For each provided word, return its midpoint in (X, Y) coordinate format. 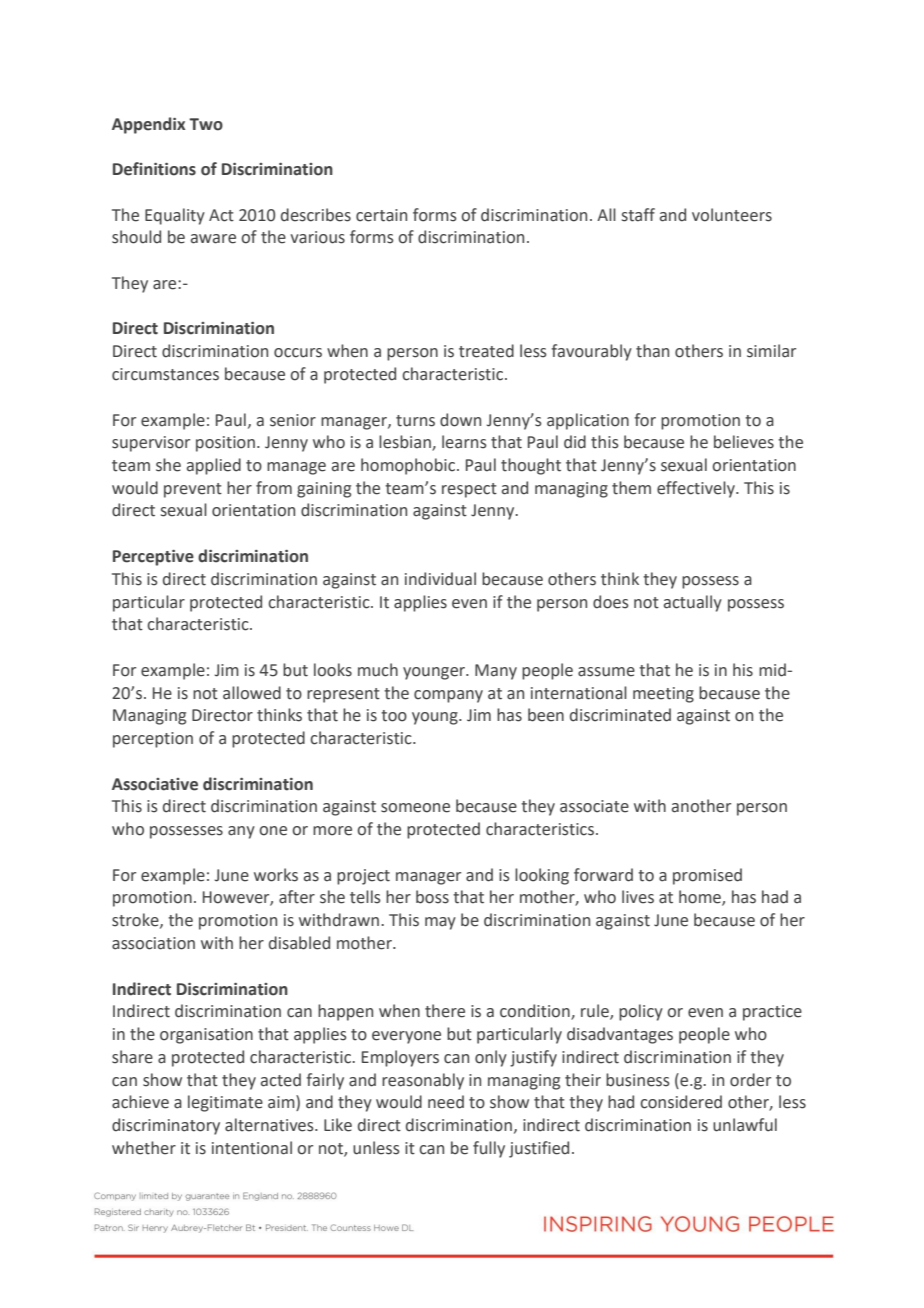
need (446, 1102)
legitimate (225, 1103)
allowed (252, 693)
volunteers (732, 215)
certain (381, 215)
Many (496, 672)
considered (681, 1102)
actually (693, 603)
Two (206, 124)
